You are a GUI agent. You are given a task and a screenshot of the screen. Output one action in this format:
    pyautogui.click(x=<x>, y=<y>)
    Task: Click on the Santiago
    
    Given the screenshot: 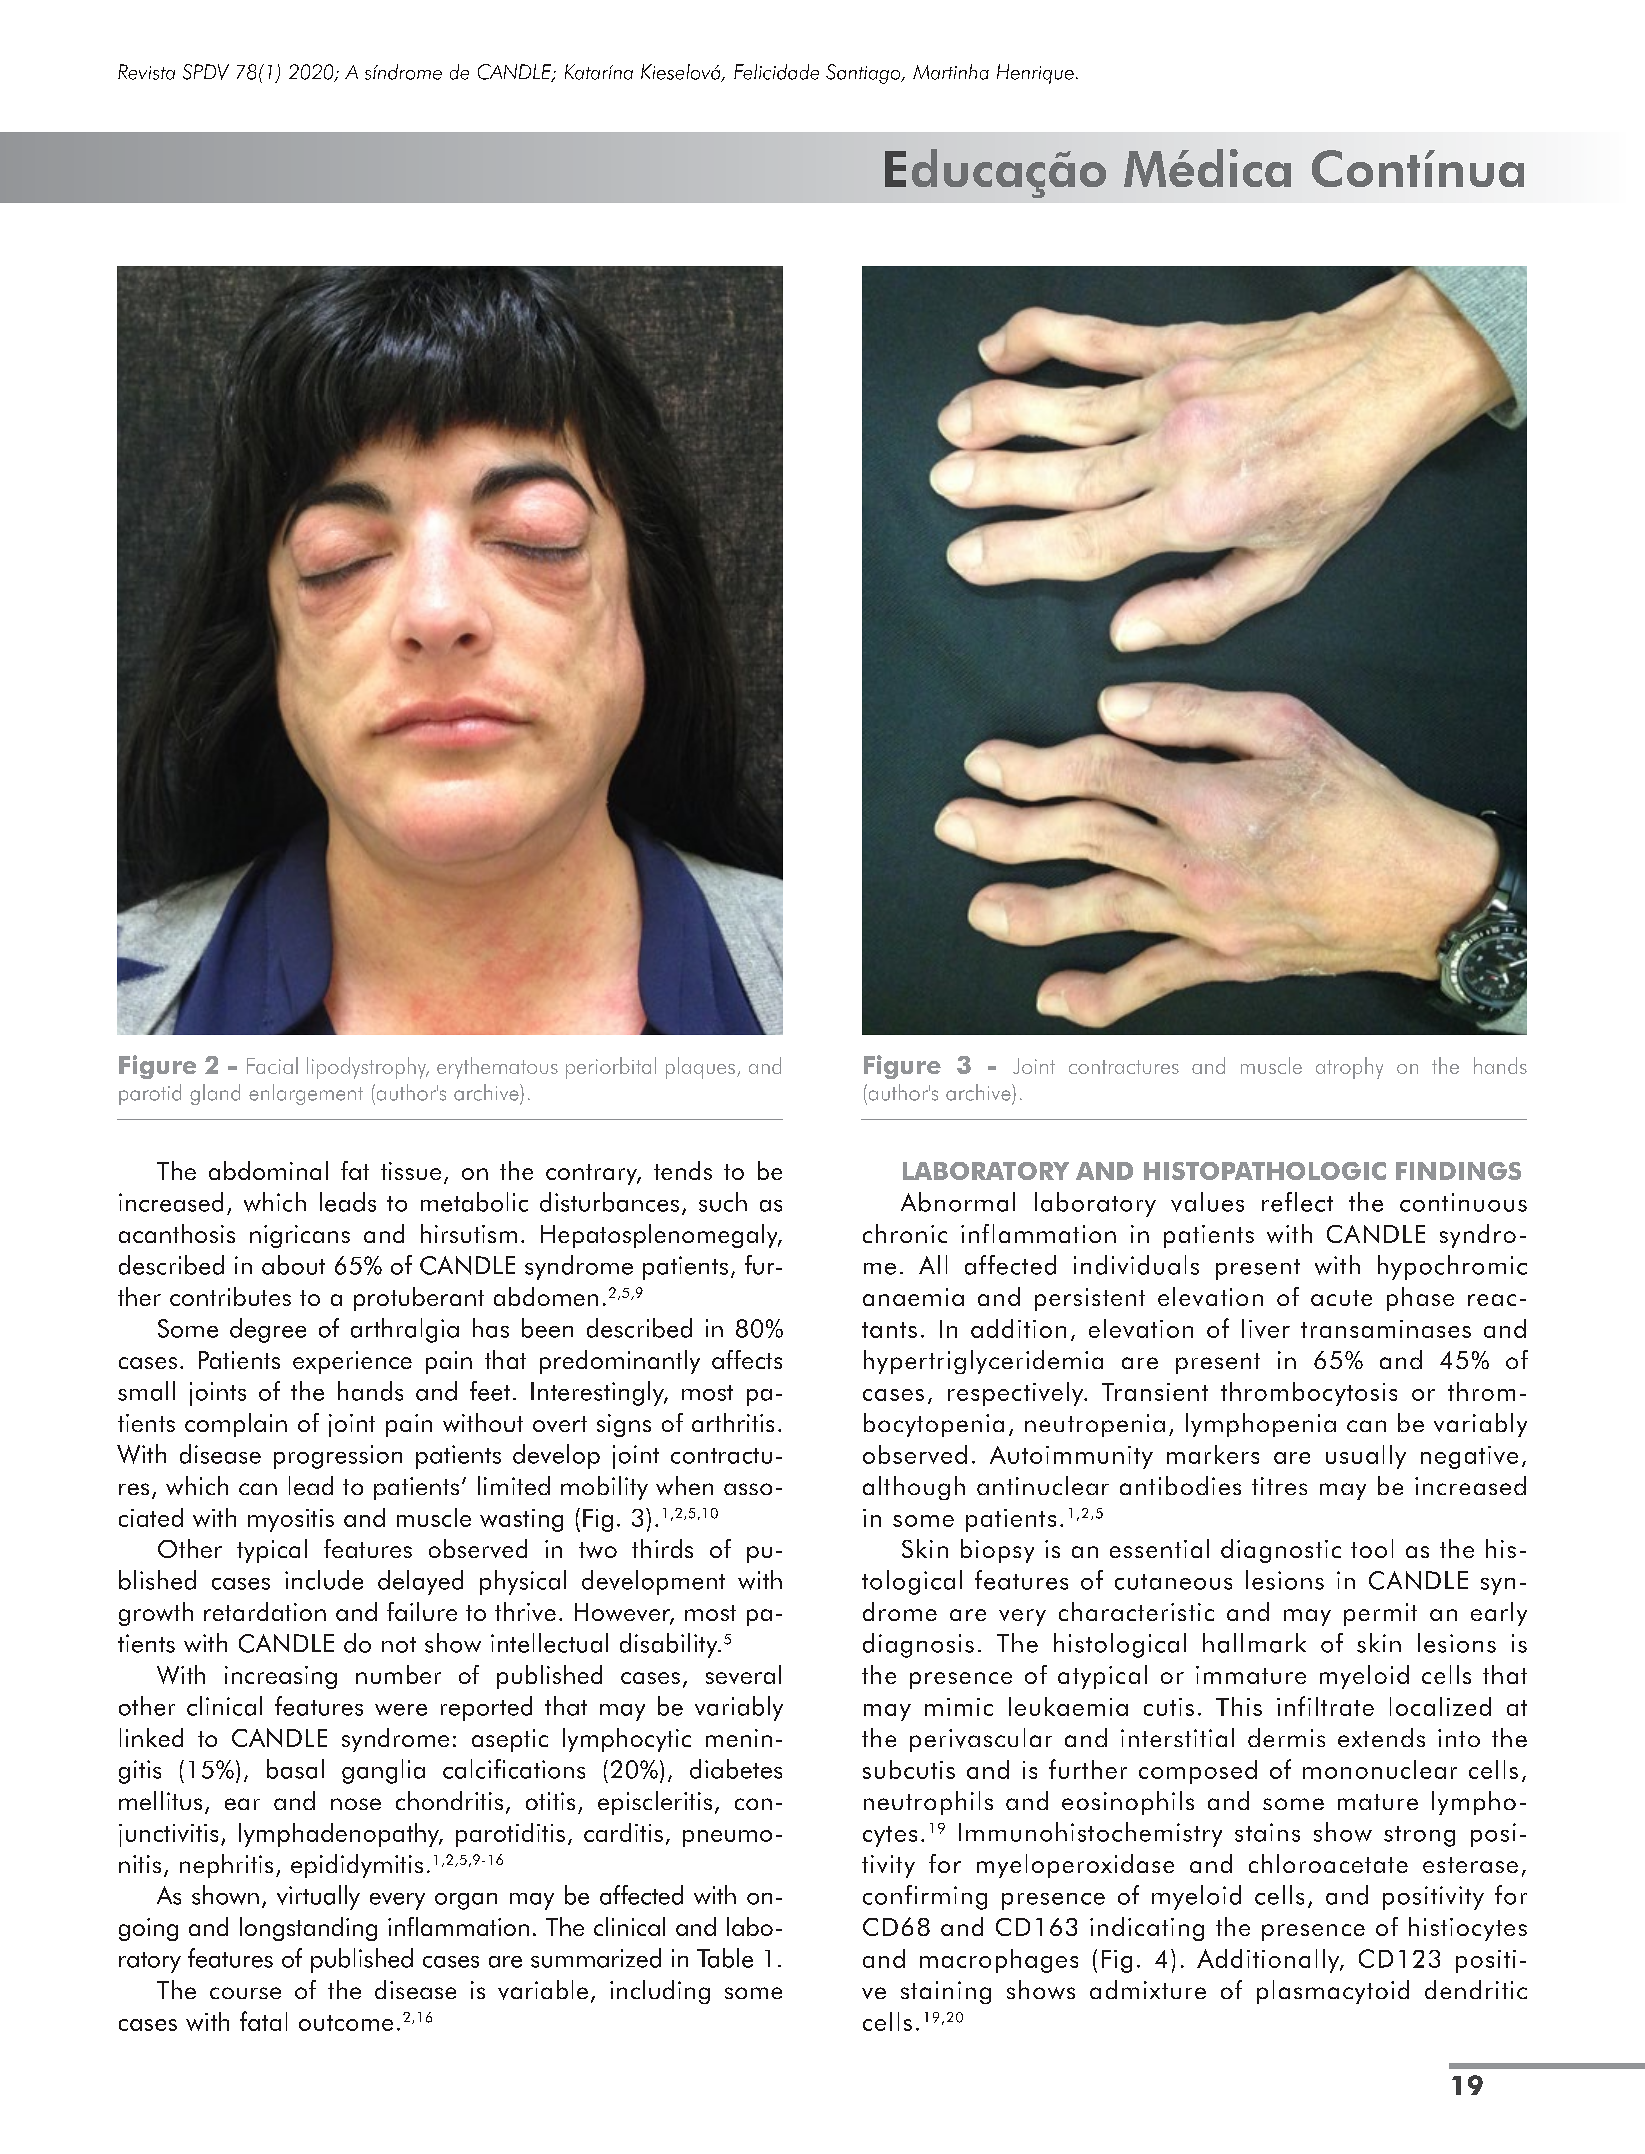 What is the action you would take?
    pyautogui.click(x=864, y=74)
